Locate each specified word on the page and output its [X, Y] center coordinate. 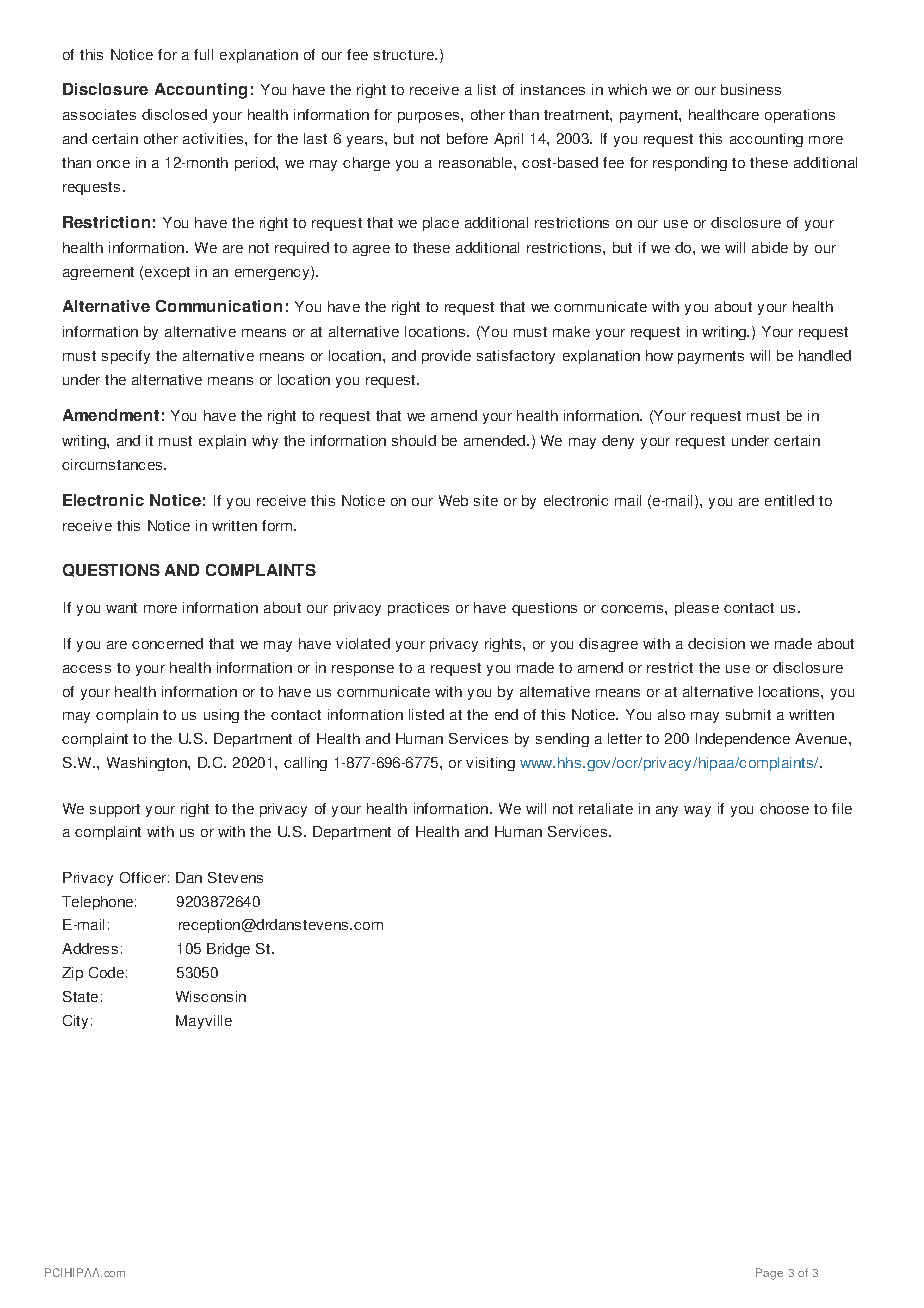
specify [126, 357]
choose [784, 808]
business [751, 89]
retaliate [606, 808]
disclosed [174, 114]
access [87, 669]
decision [716, 643]
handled [825, 355]
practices [418, 609]
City [75, 1022]
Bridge [228, 950]
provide [446, 357]
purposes [428, 117]
